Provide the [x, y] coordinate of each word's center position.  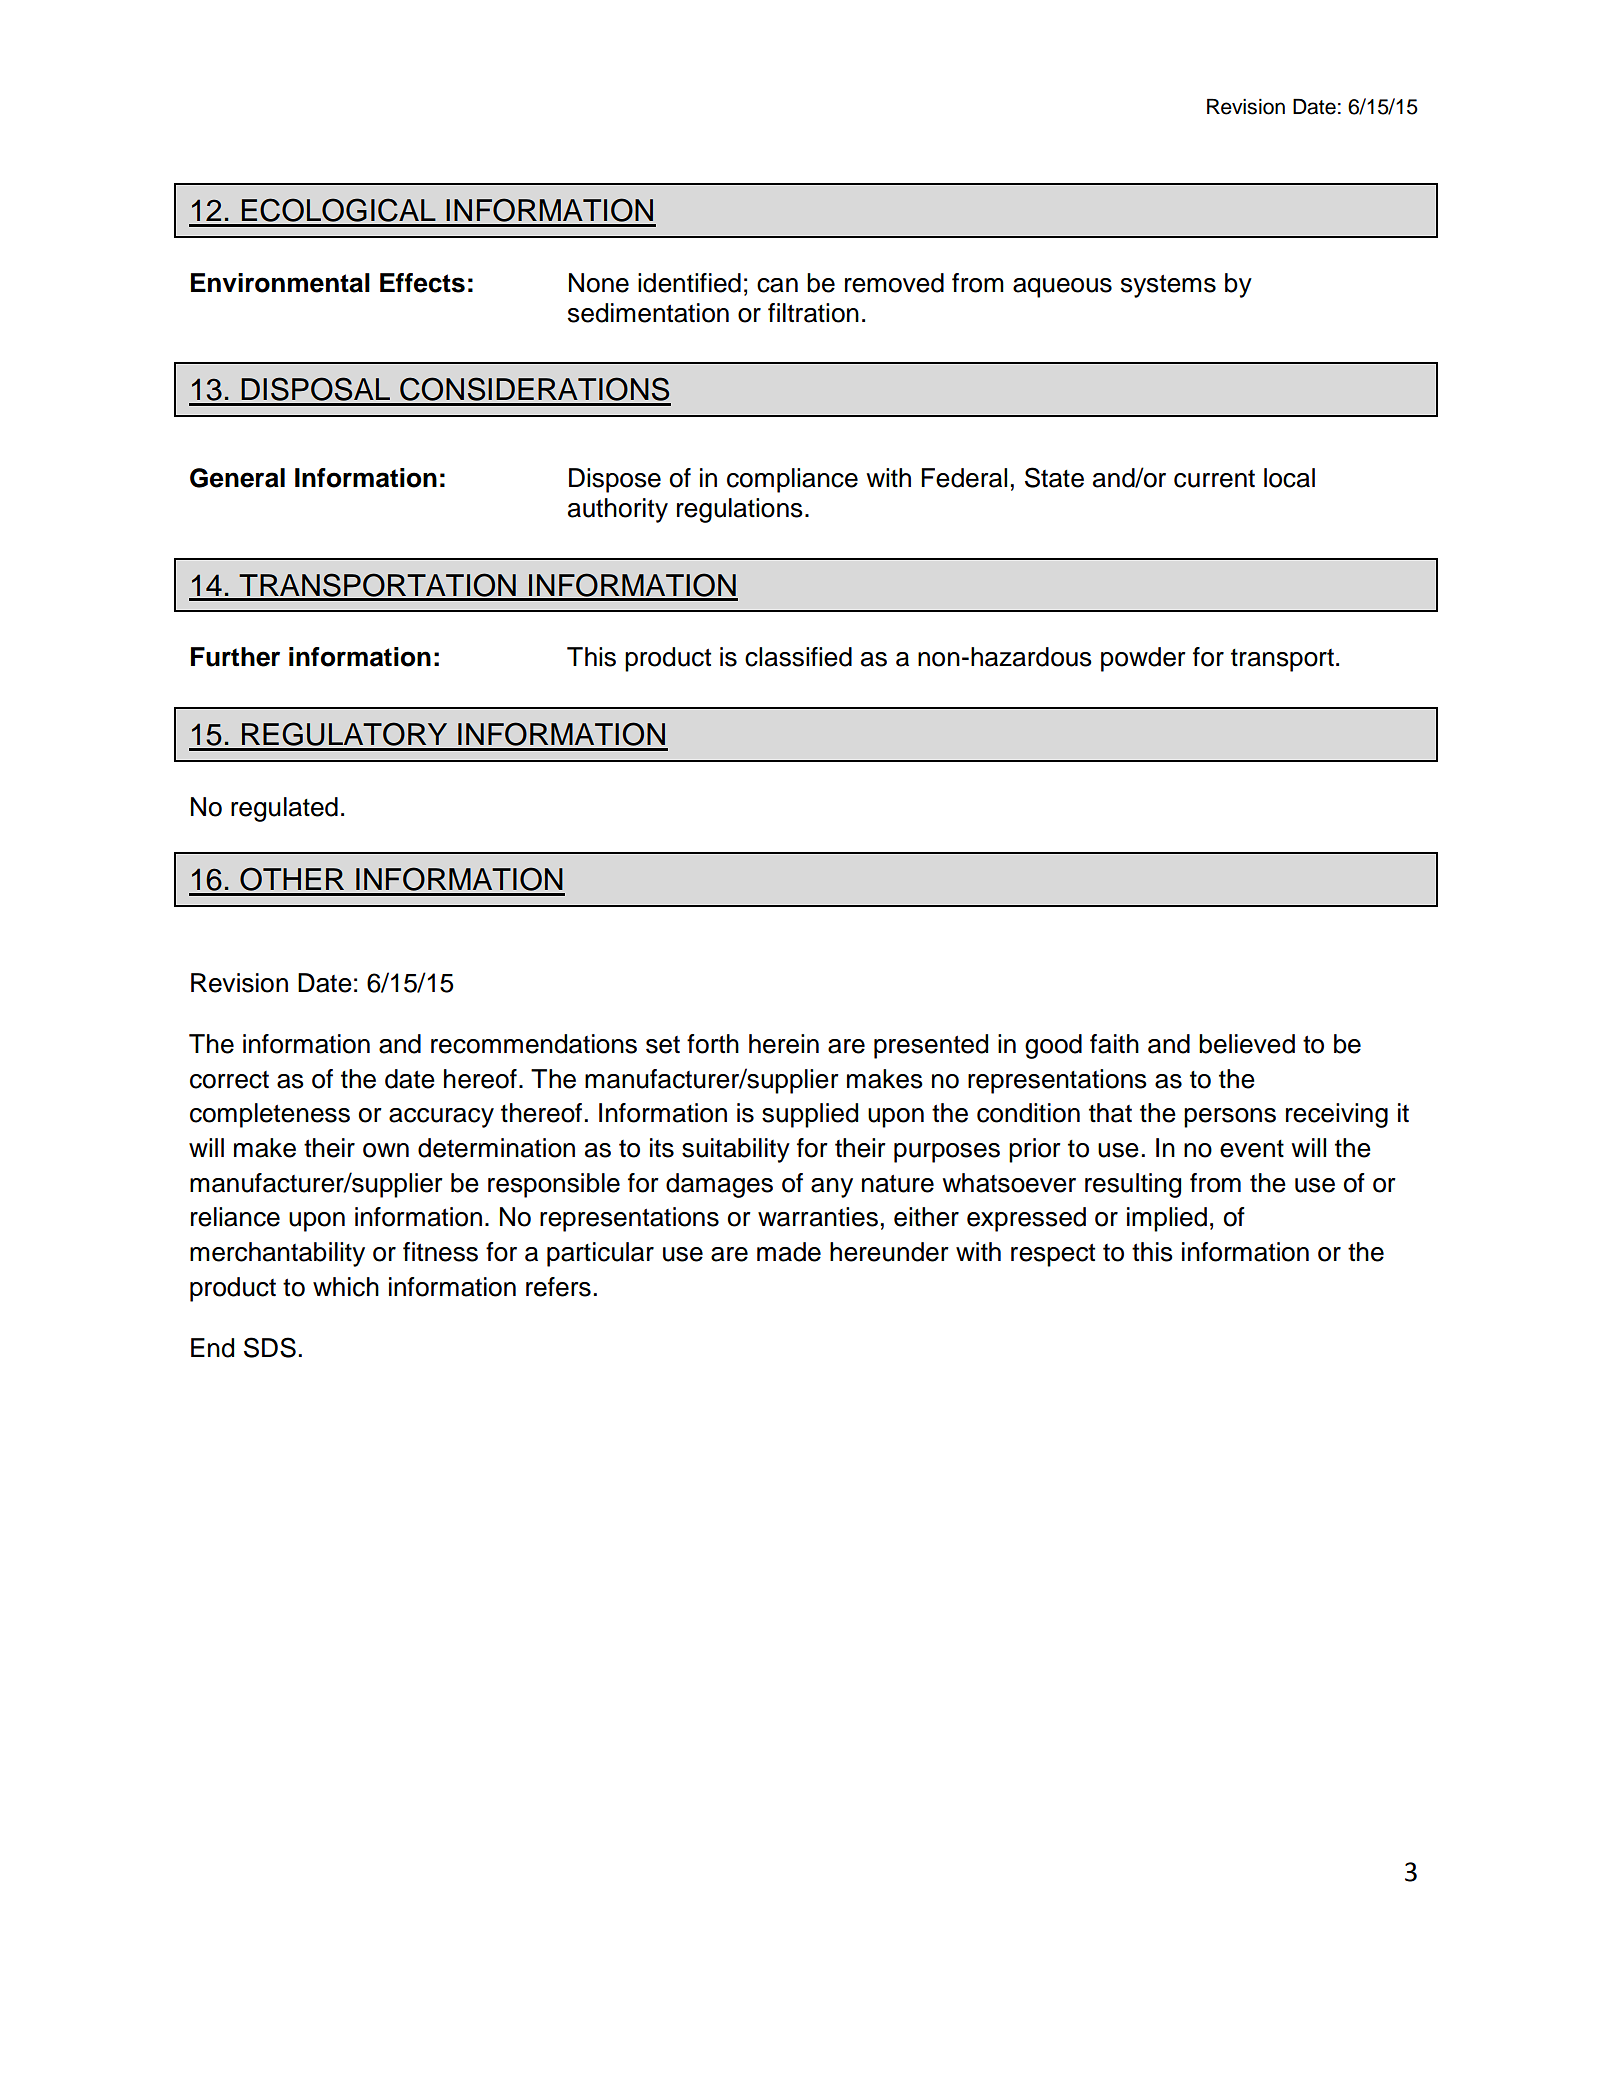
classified [798, 657]
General [237, 478]
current [1214, 479]
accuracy [441, 1118]
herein [784, 1044]
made [789, 1252]
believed [1247, 1044]
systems [1168, 286]
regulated [284, 809]
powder [1143, 659]
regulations [740, 510]
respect [1053, 1255]
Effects [422, 283]
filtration [813, 313]
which [346, 1287]
